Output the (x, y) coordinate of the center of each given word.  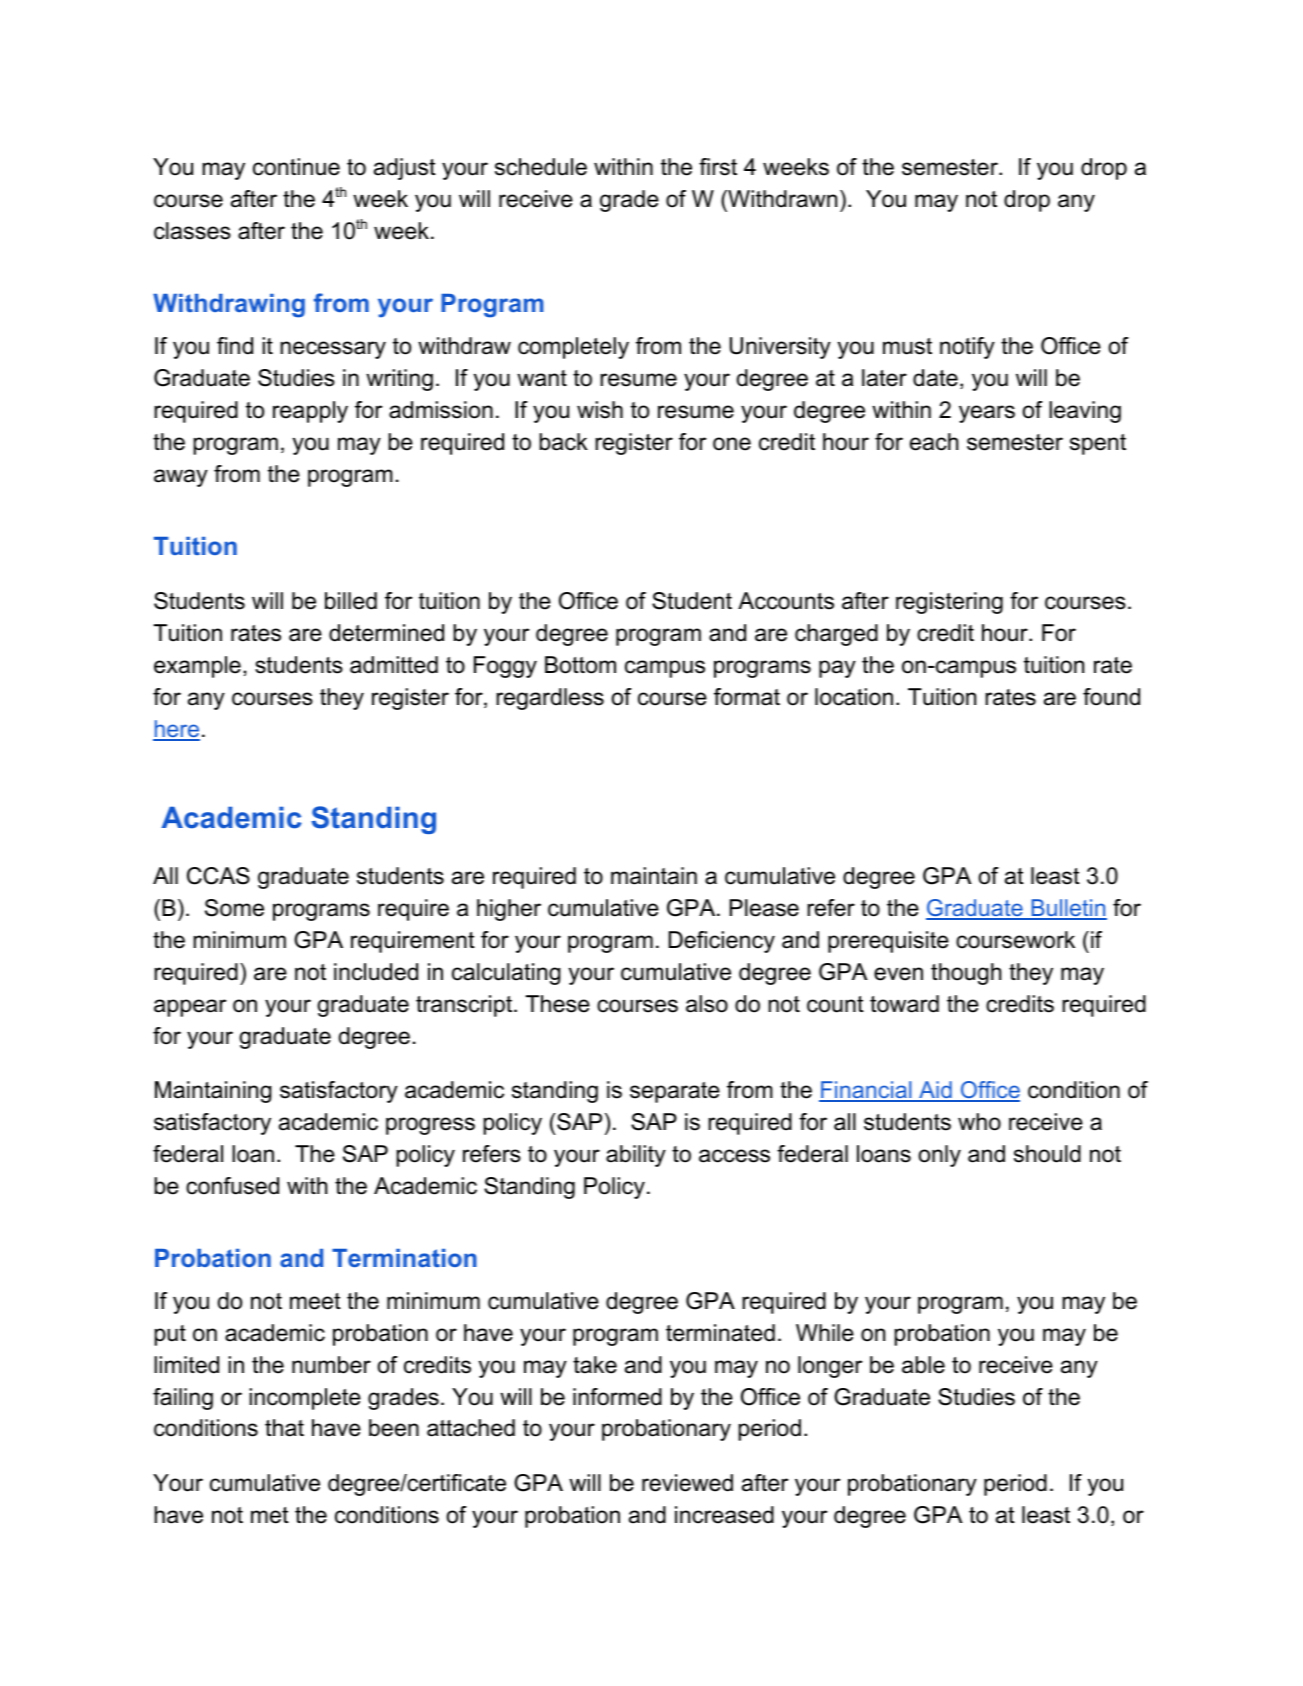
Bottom (580, 665)
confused (232, 1186)
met (270, 1515)
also (707, 1004)
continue (296, 167)
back (563, 442)
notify (967, 348)
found (1111, 697)
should (1047, 1154)
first (718, 167)
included (376, 972)
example (197, 667)
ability (636, 1156)
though (966, 974)
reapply (310, 412)
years (987, 414)
